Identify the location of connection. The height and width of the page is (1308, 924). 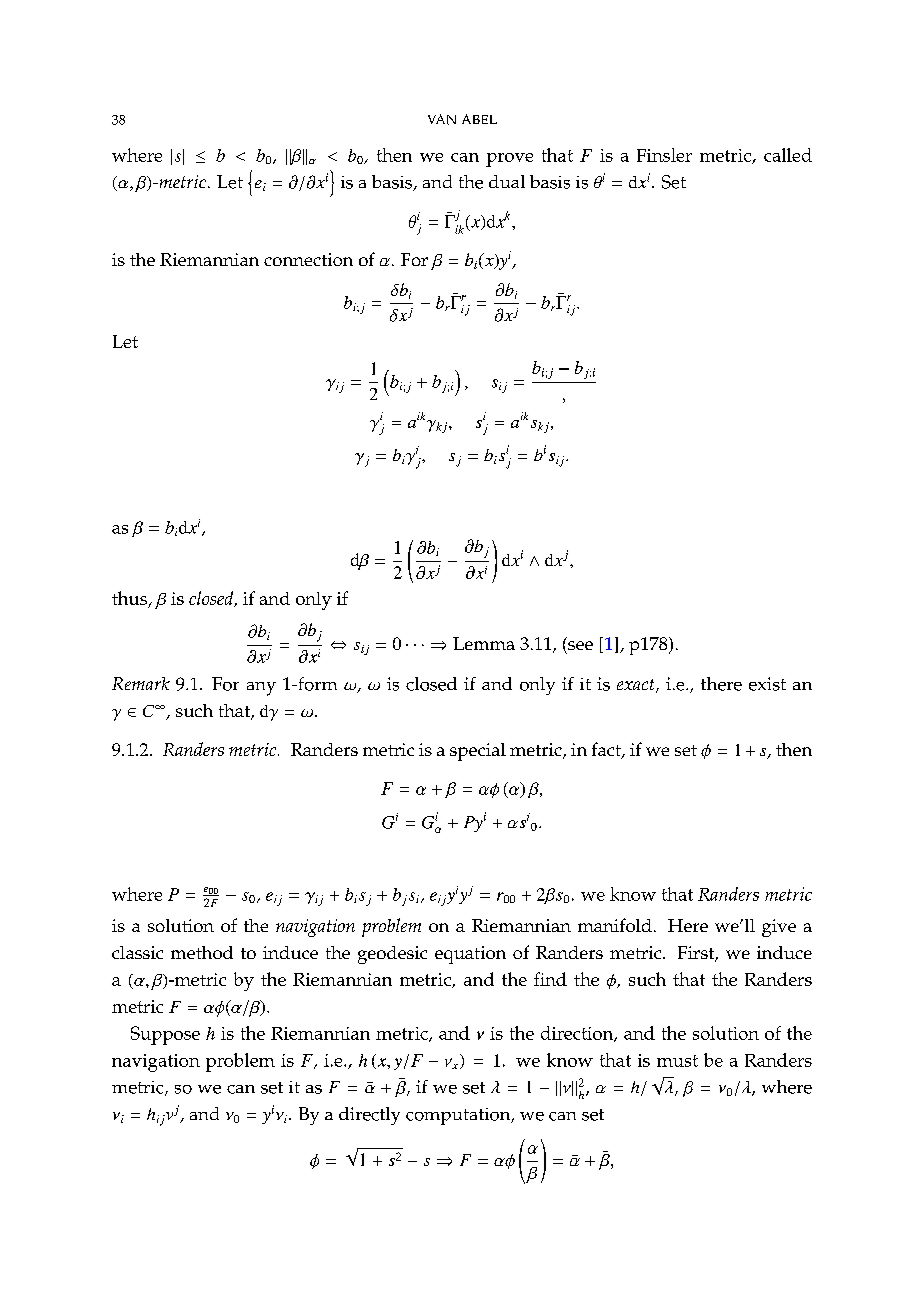
(308, 259).
